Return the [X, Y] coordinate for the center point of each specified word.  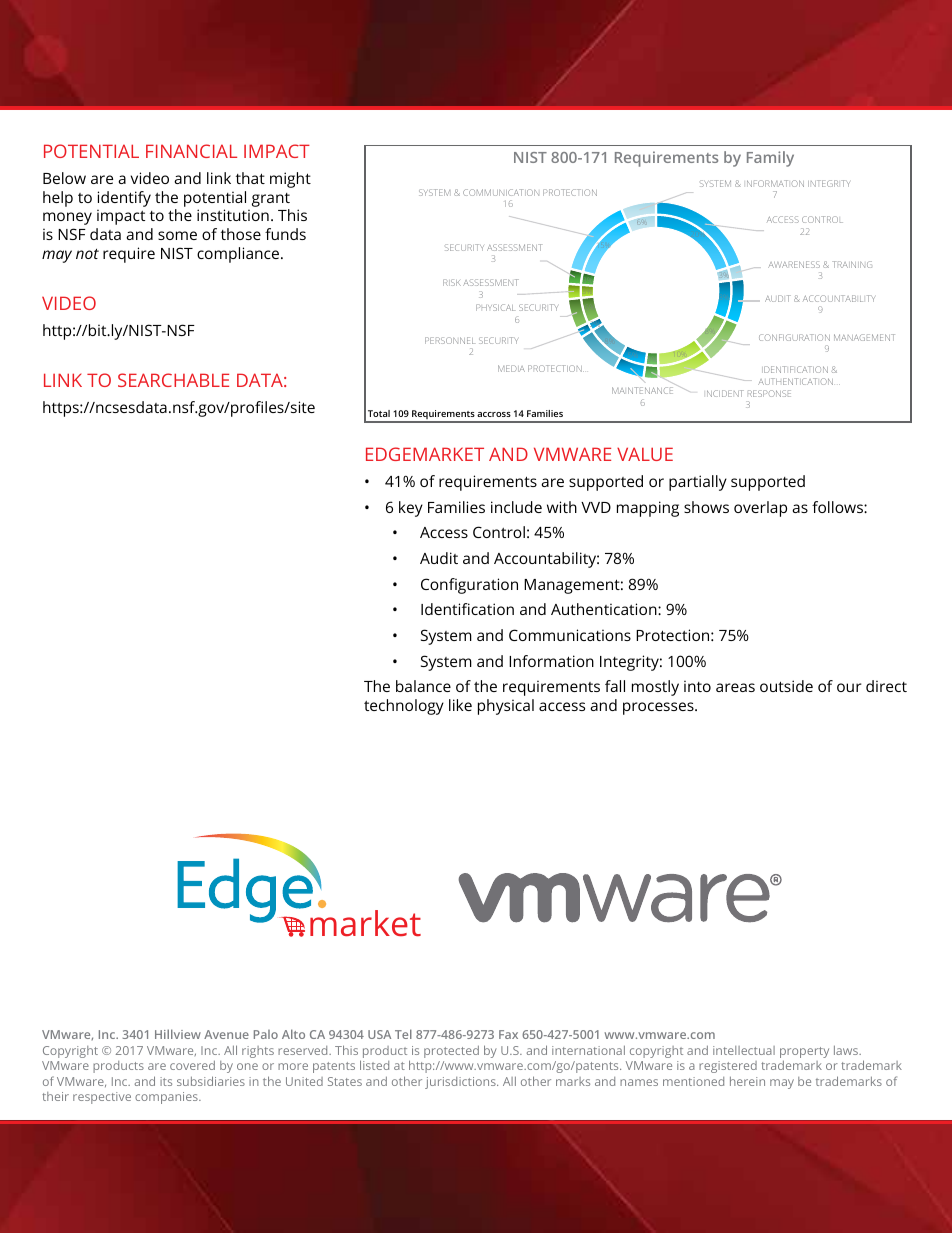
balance [423, 686]
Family [770, 159]
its [166, 1081]
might [290, 180]
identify [124, 199]
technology [404, 707]
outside [786, 686]
